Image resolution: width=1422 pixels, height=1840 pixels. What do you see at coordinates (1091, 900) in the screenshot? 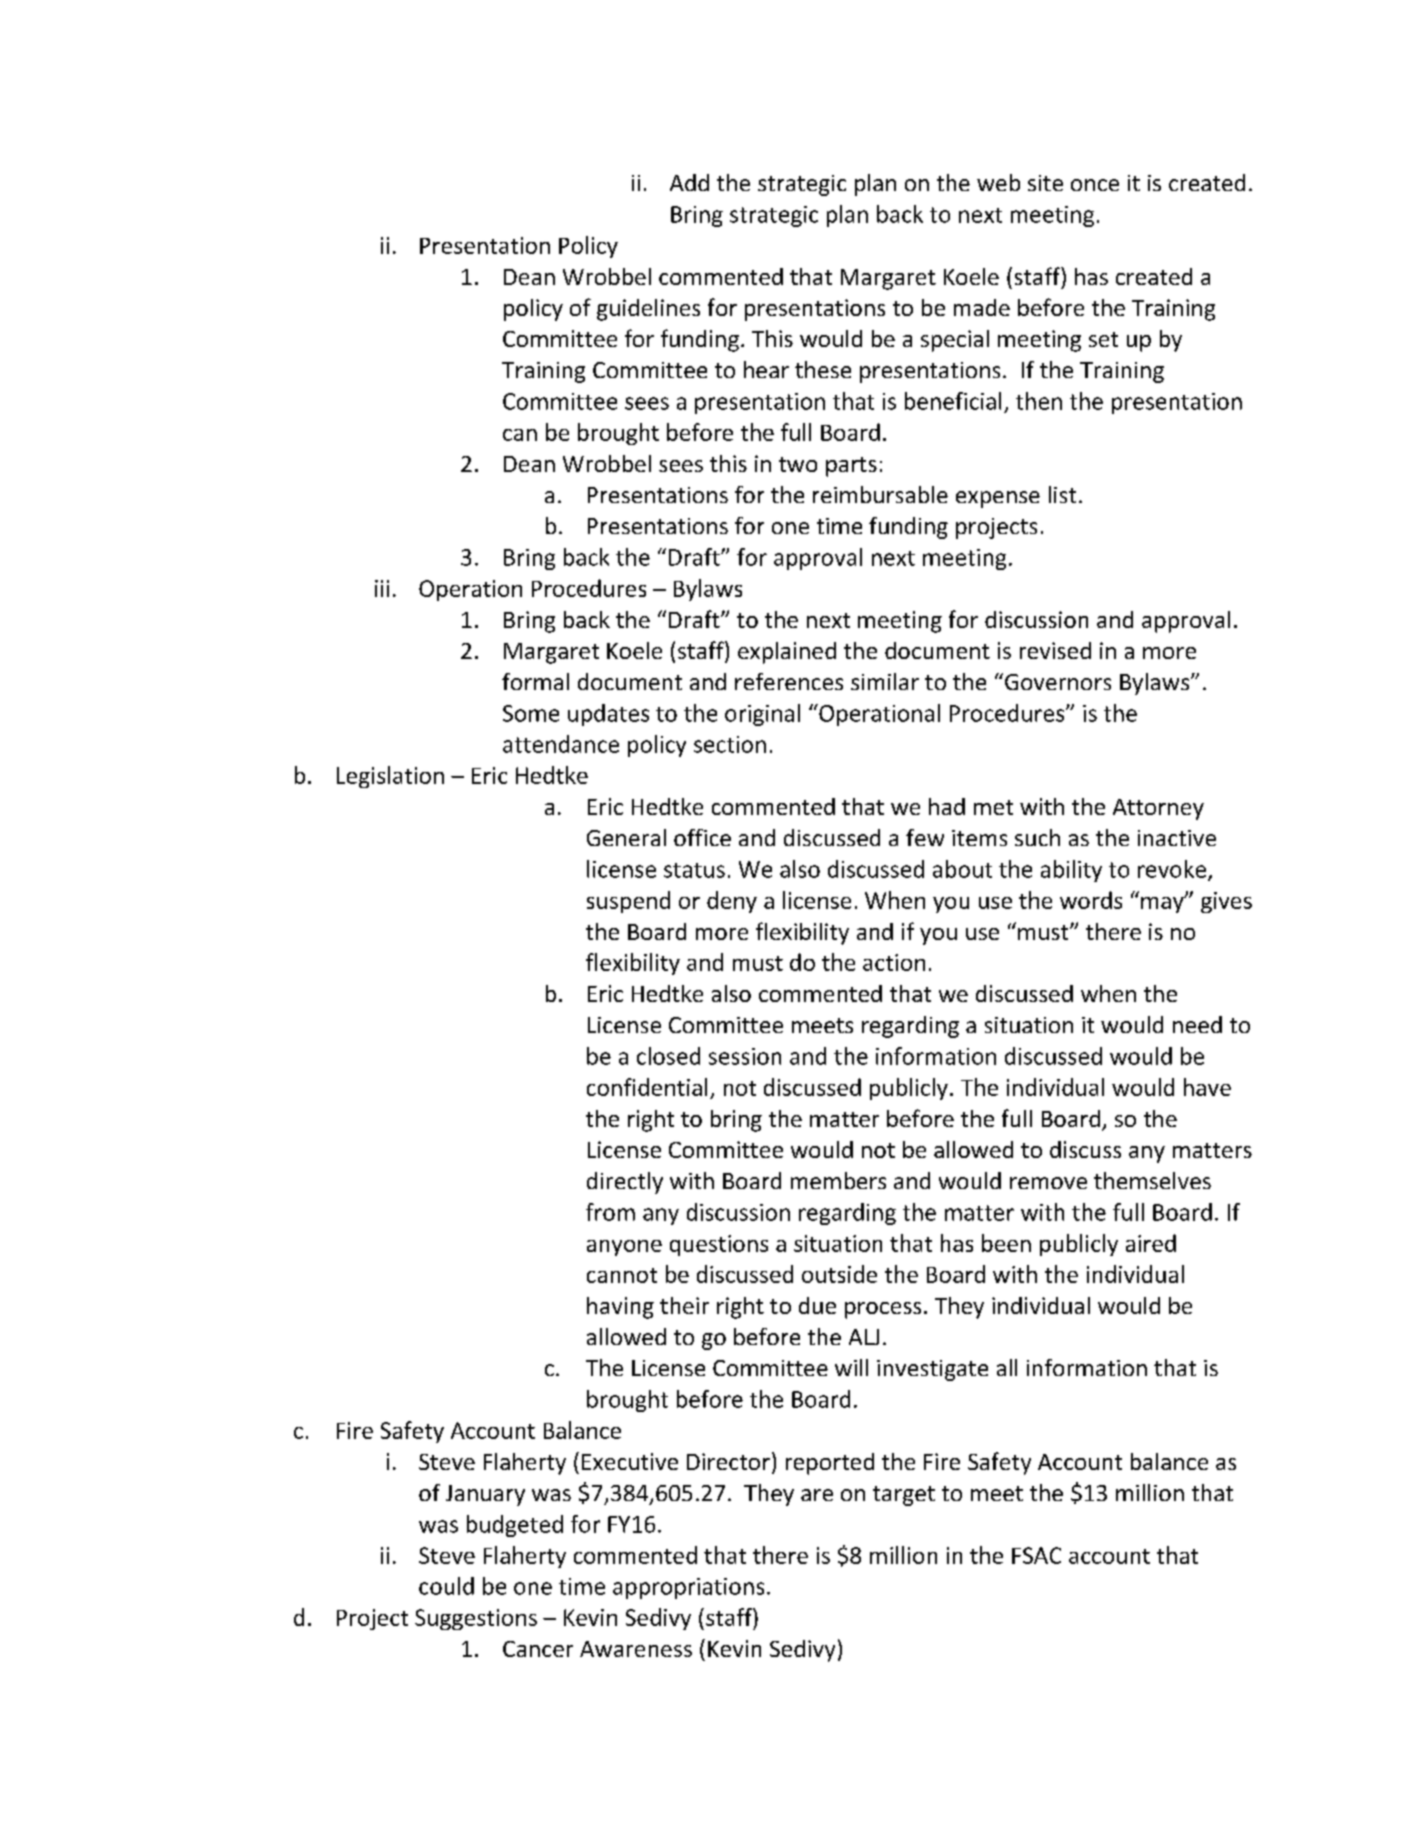
I see `words` at bounding box center [1091, 900].
